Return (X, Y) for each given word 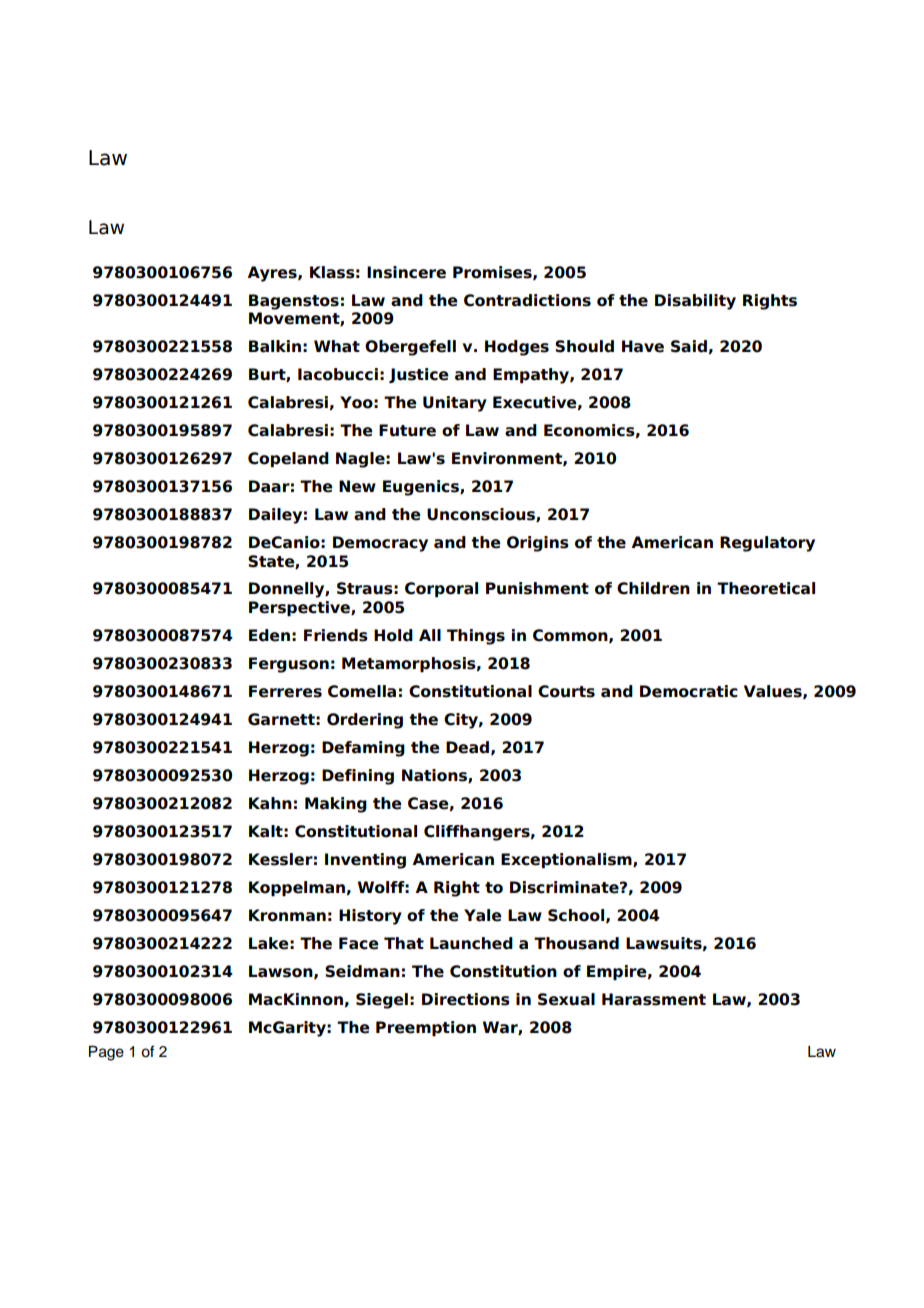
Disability (695, 302)
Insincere (406, 272)
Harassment (654, 999)
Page (106, 1053)
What (337, 346)
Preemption (426, 1028)
